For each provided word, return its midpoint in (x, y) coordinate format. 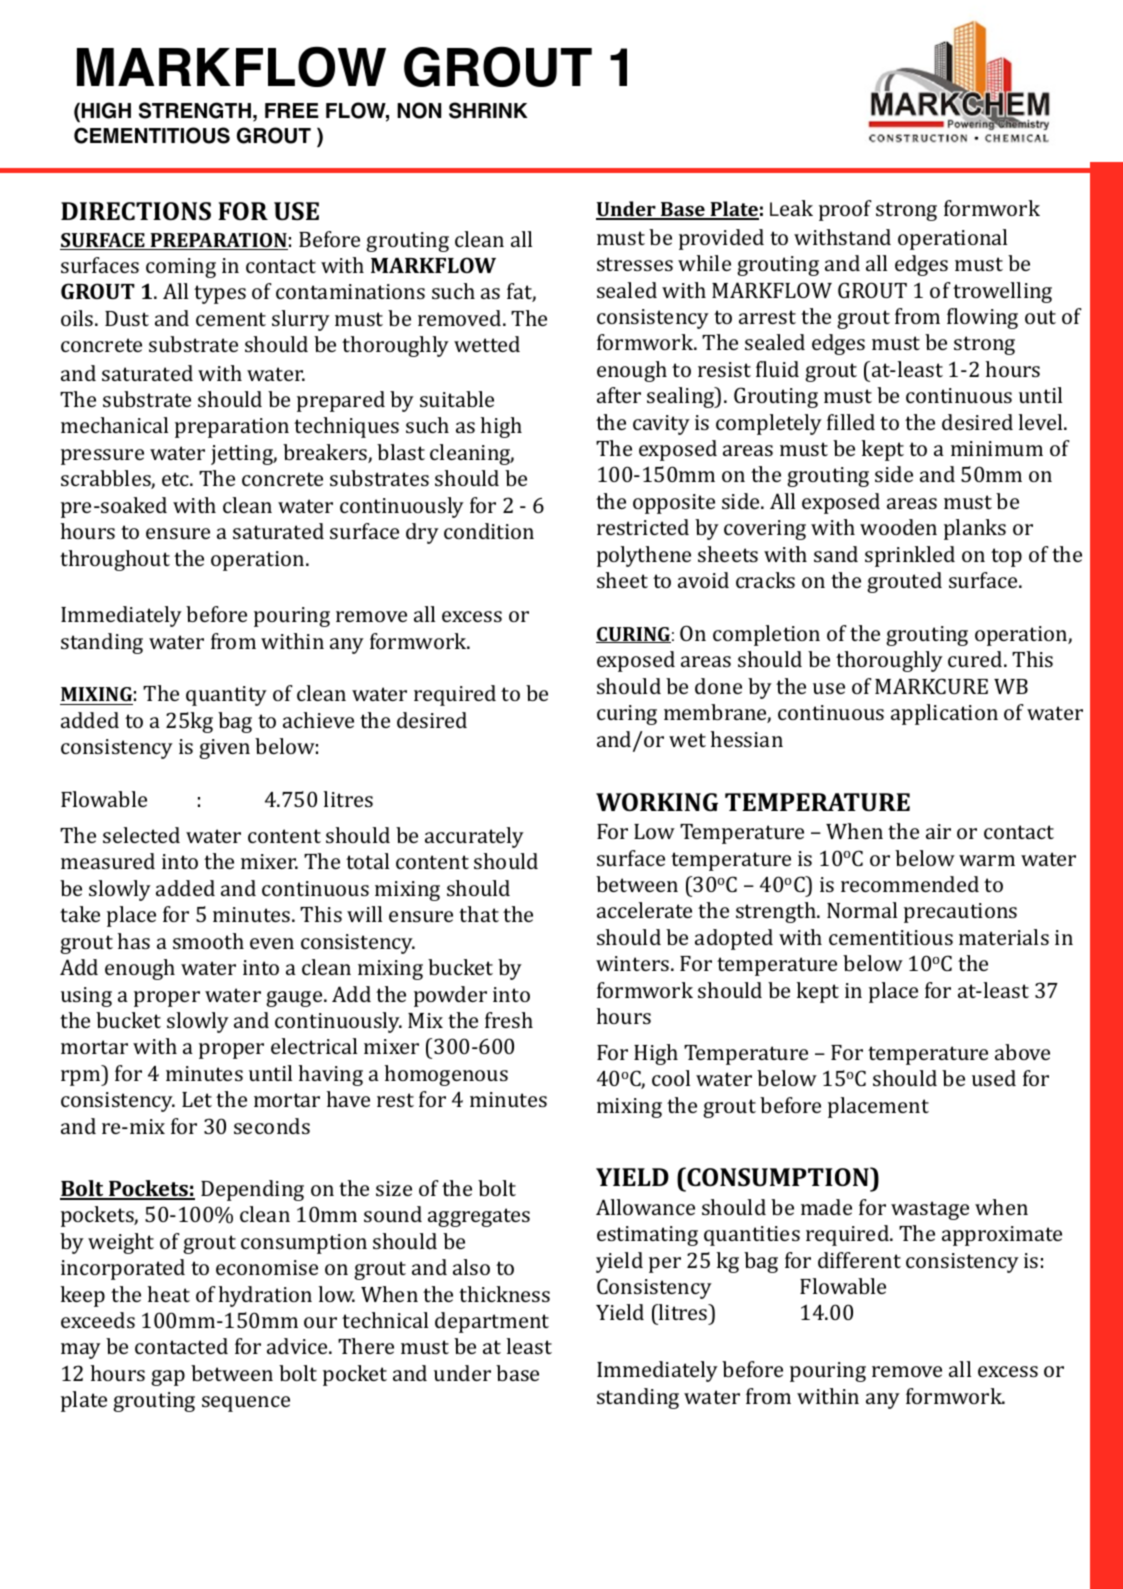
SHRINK (488, 110)
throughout (115, 560)
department (492, 1322)
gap (168, 1378)
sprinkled (910, 556)
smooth (208, 941)
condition (489, 531)
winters (634, 963)
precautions (960, 913)
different (859, 1260)
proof (845, 210)
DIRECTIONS (136, 211)
